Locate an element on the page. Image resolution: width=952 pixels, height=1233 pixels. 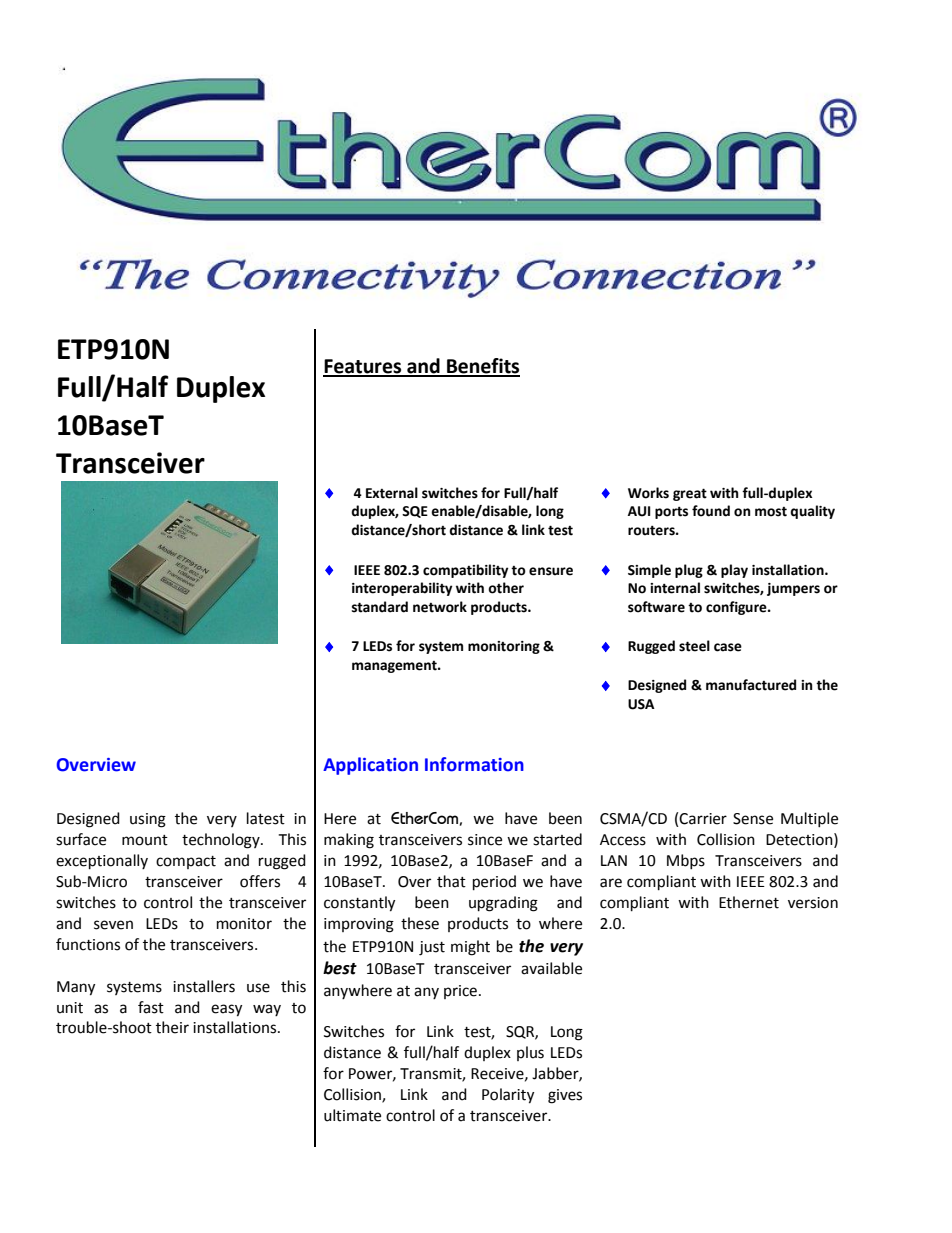
standard is located at coordinates (380, 607).
